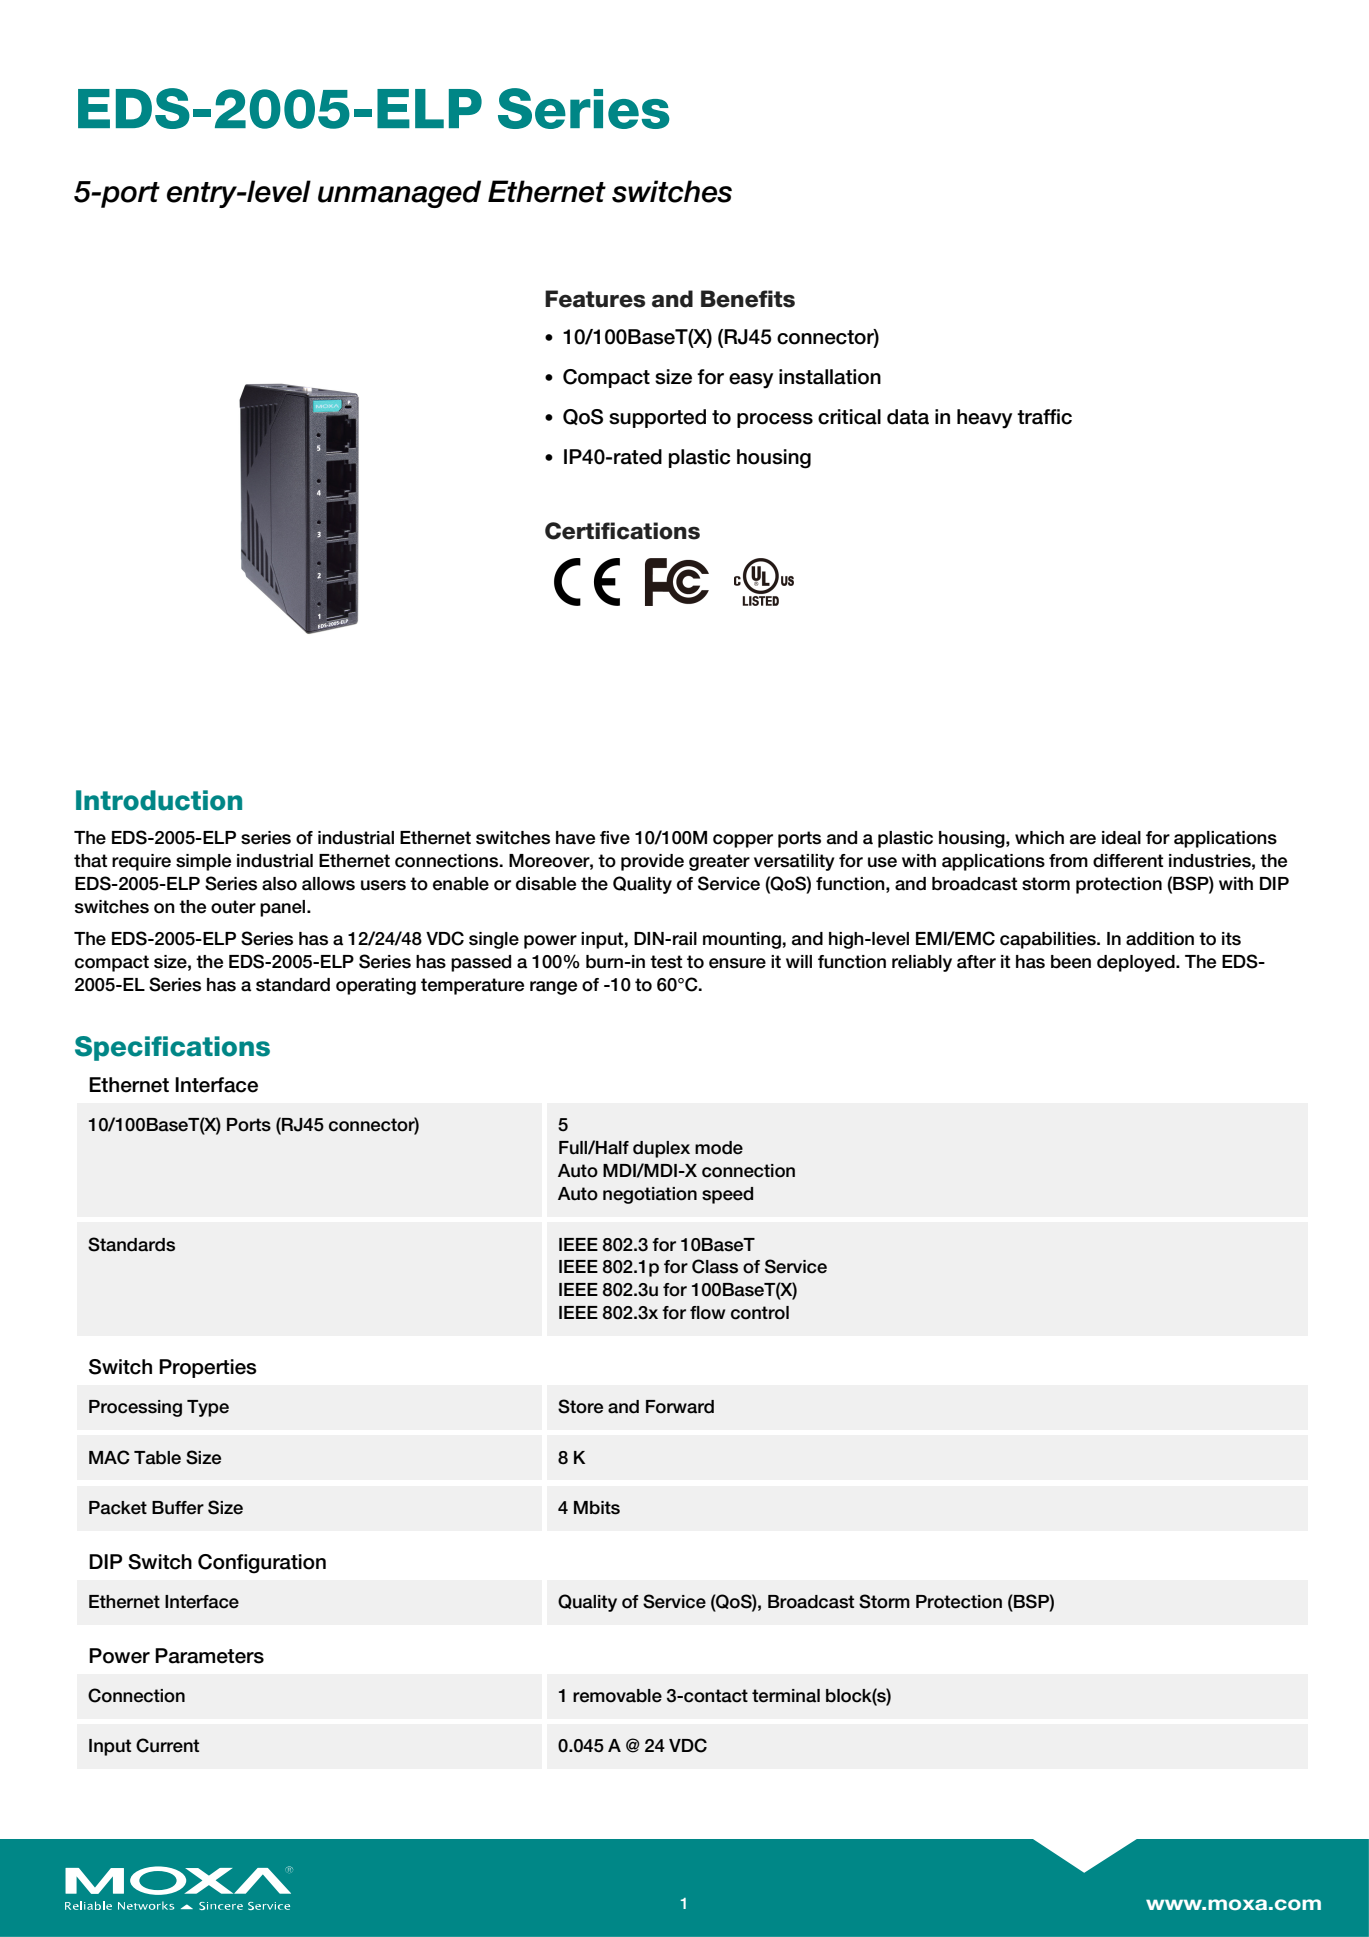 The image size is (1369, 1937). I want to click on five, so click(615, 838).
